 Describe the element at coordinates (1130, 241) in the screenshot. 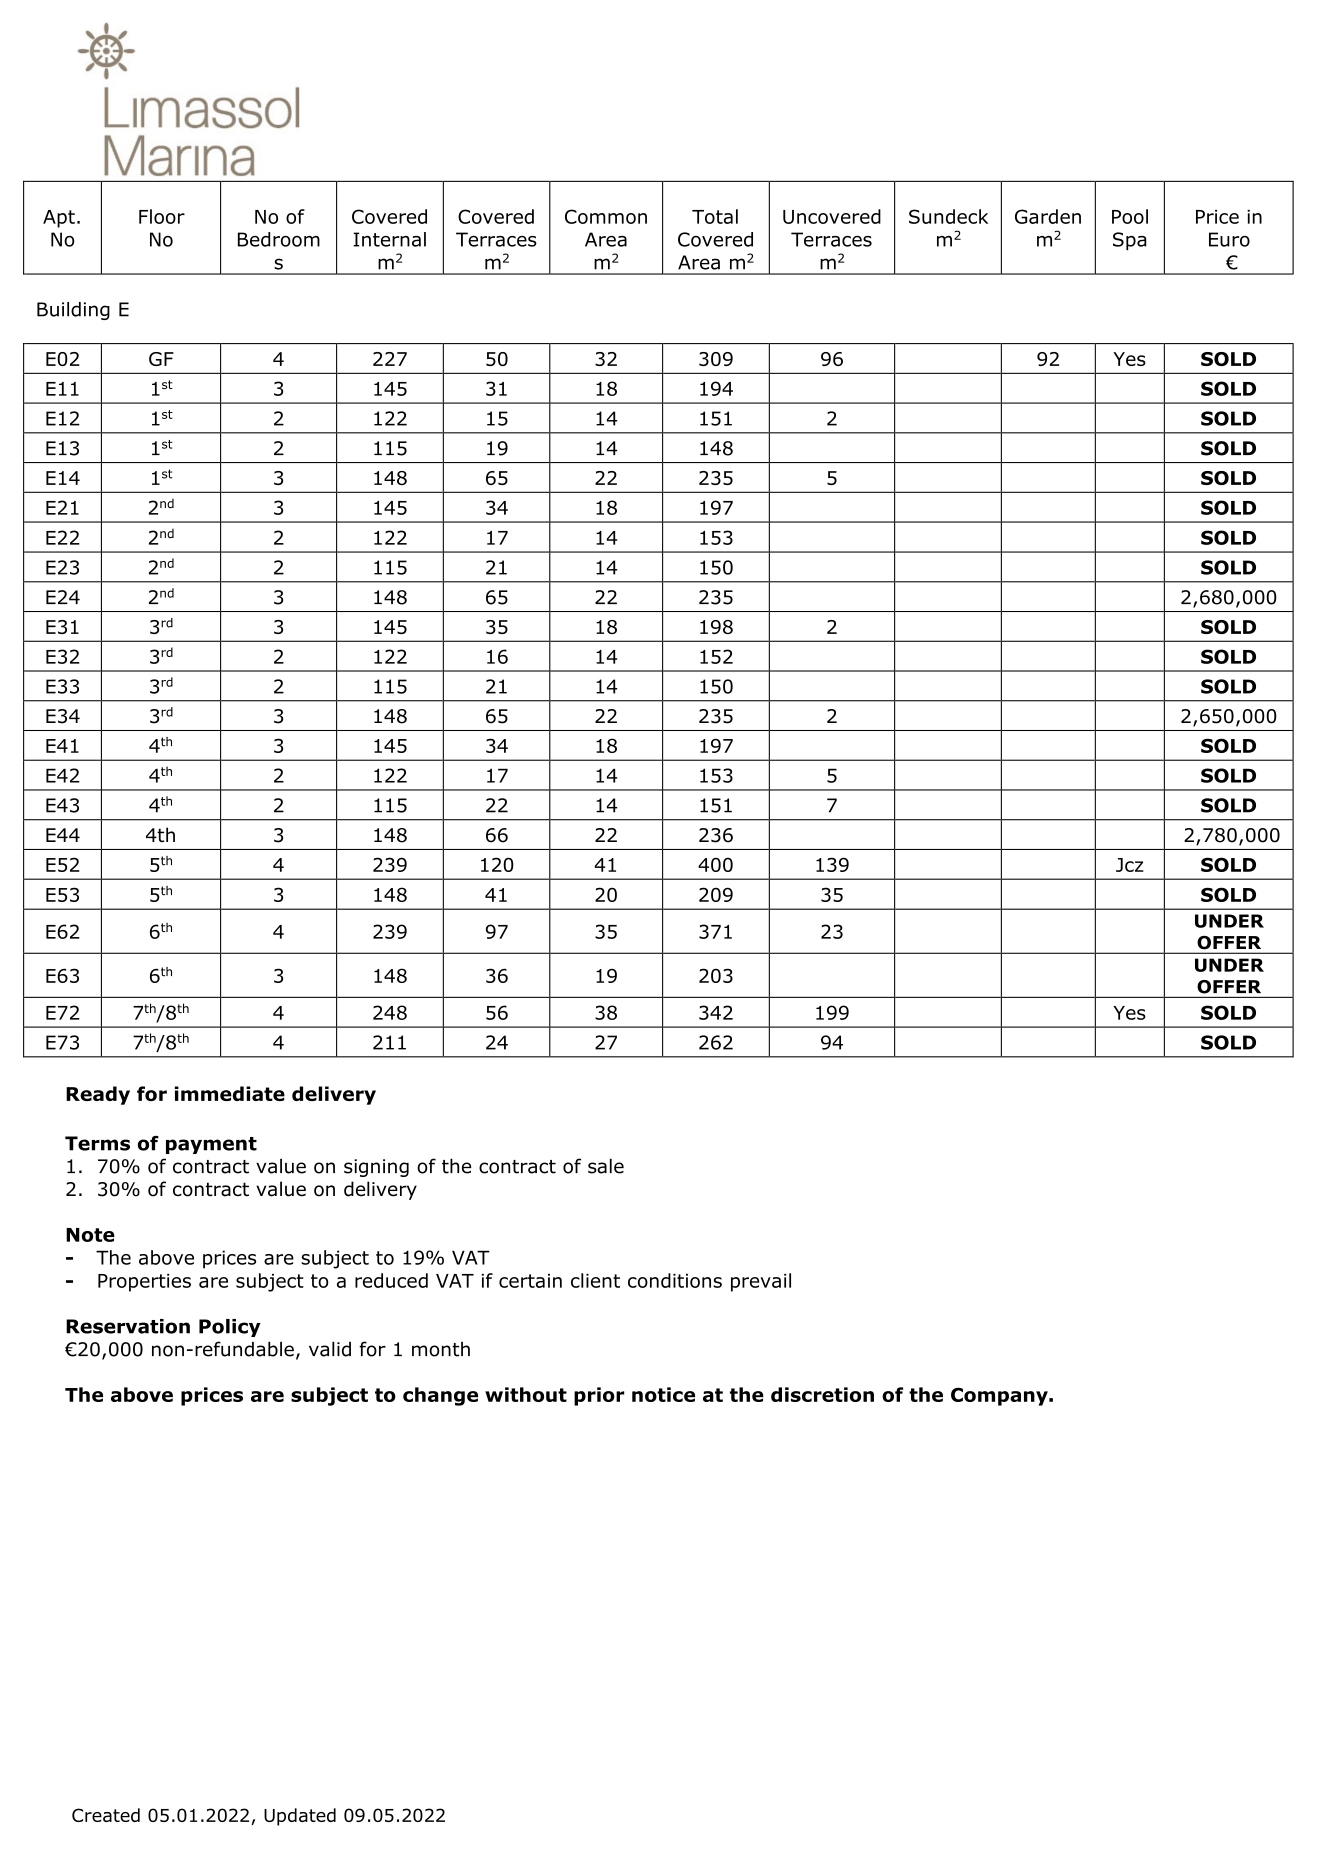

I see `Spa` at that location.
